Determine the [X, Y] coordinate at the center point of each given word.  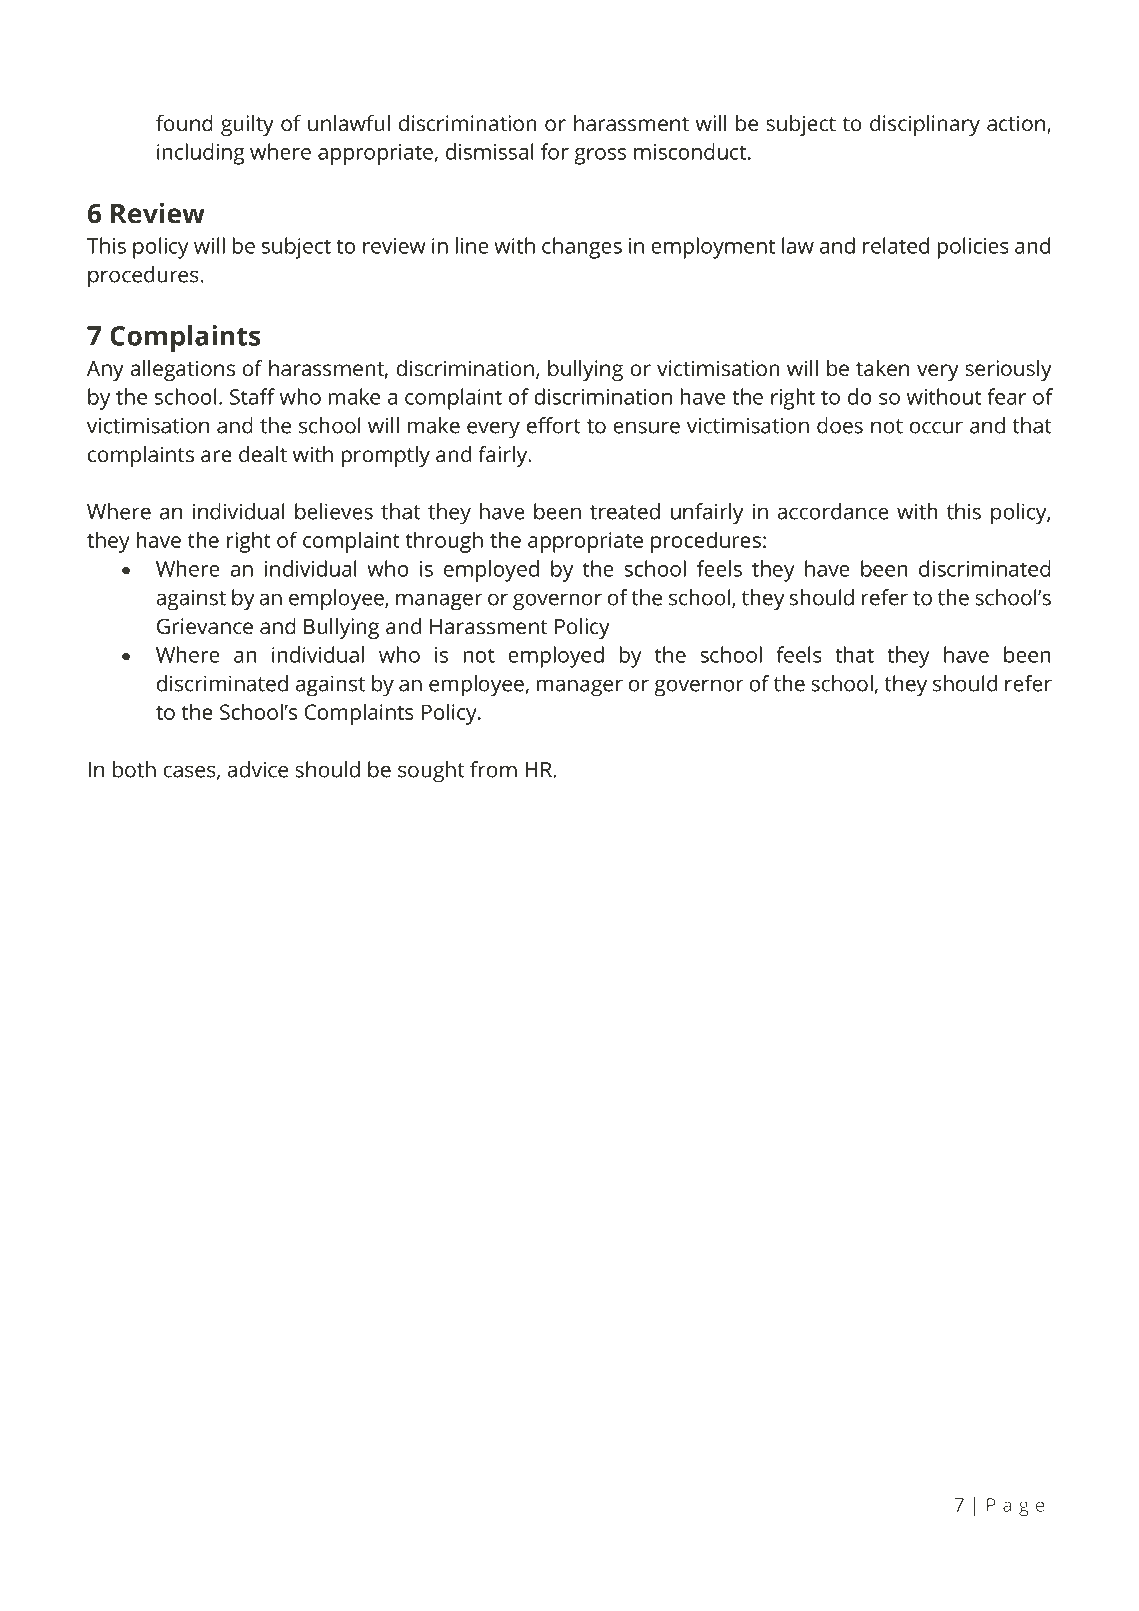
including [201, 154]
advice [257, 769]
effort [554, 425]
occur [936, 427]
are [216, 456]
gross [600, 156]
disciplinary [925, 125]
